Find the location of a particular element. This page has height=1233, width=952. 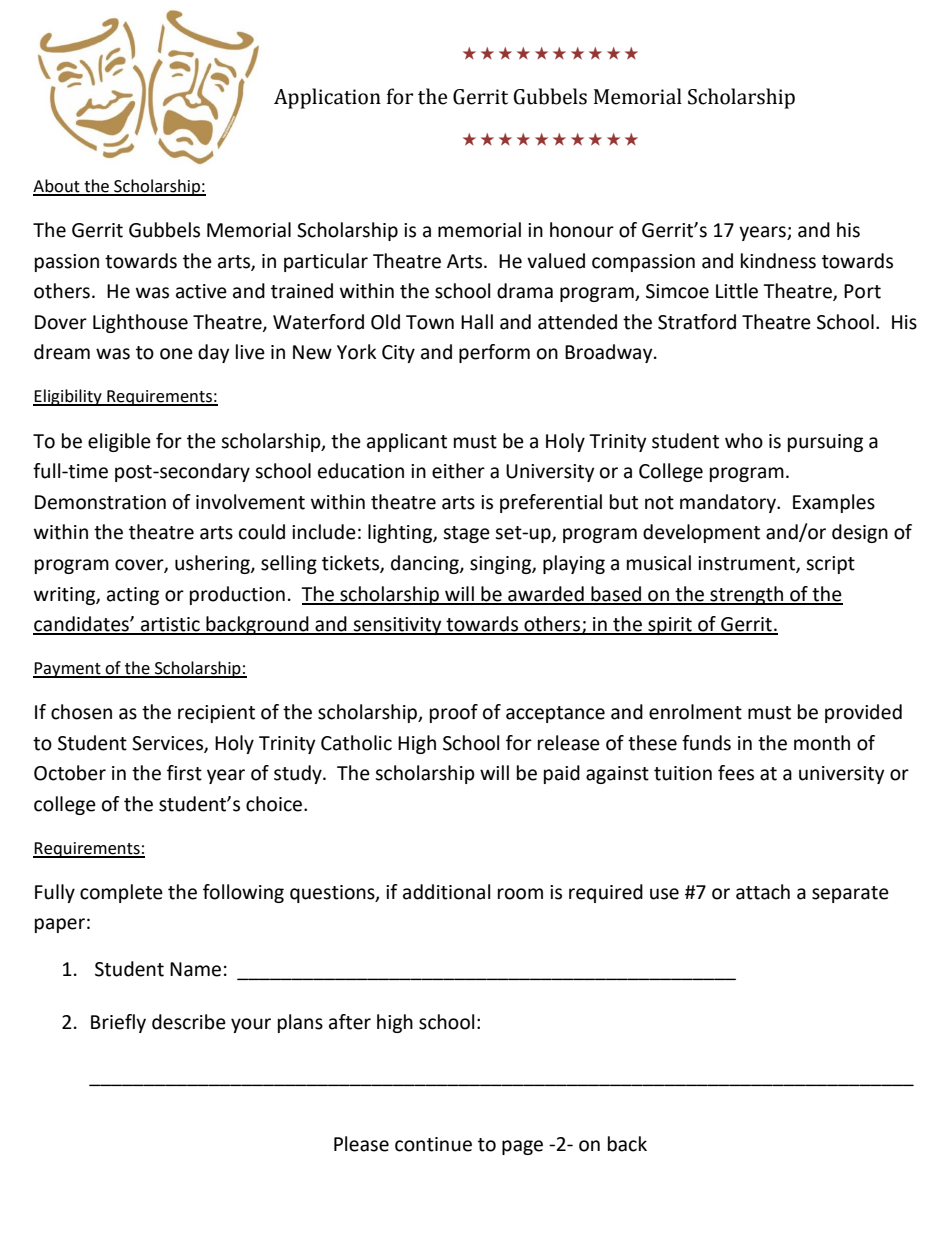

continue is located at coordinates (433, 1144).
